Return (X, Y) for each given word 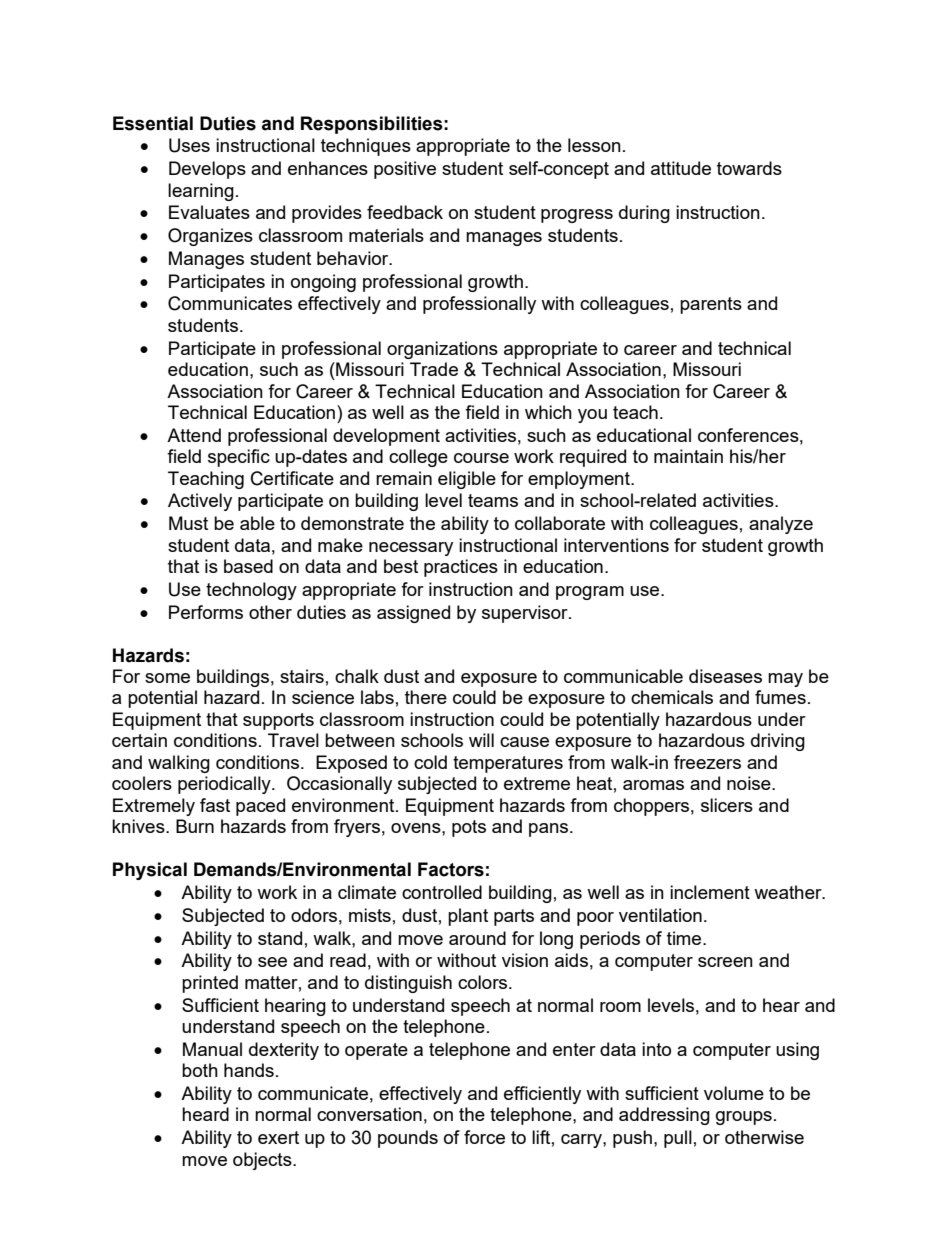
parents (711, 305)
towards (749, 168)
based (248, 566)
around (477, 938)
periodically (225, 785)
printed (210, 984)
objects (263, 1161)
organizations (442, 350)
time (685, 938)
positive (405, 170)
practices (461, 568)
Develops (207, 170)
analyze (781, 525)
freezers (707, 762)
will (481, 740)
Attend (194, 435)
